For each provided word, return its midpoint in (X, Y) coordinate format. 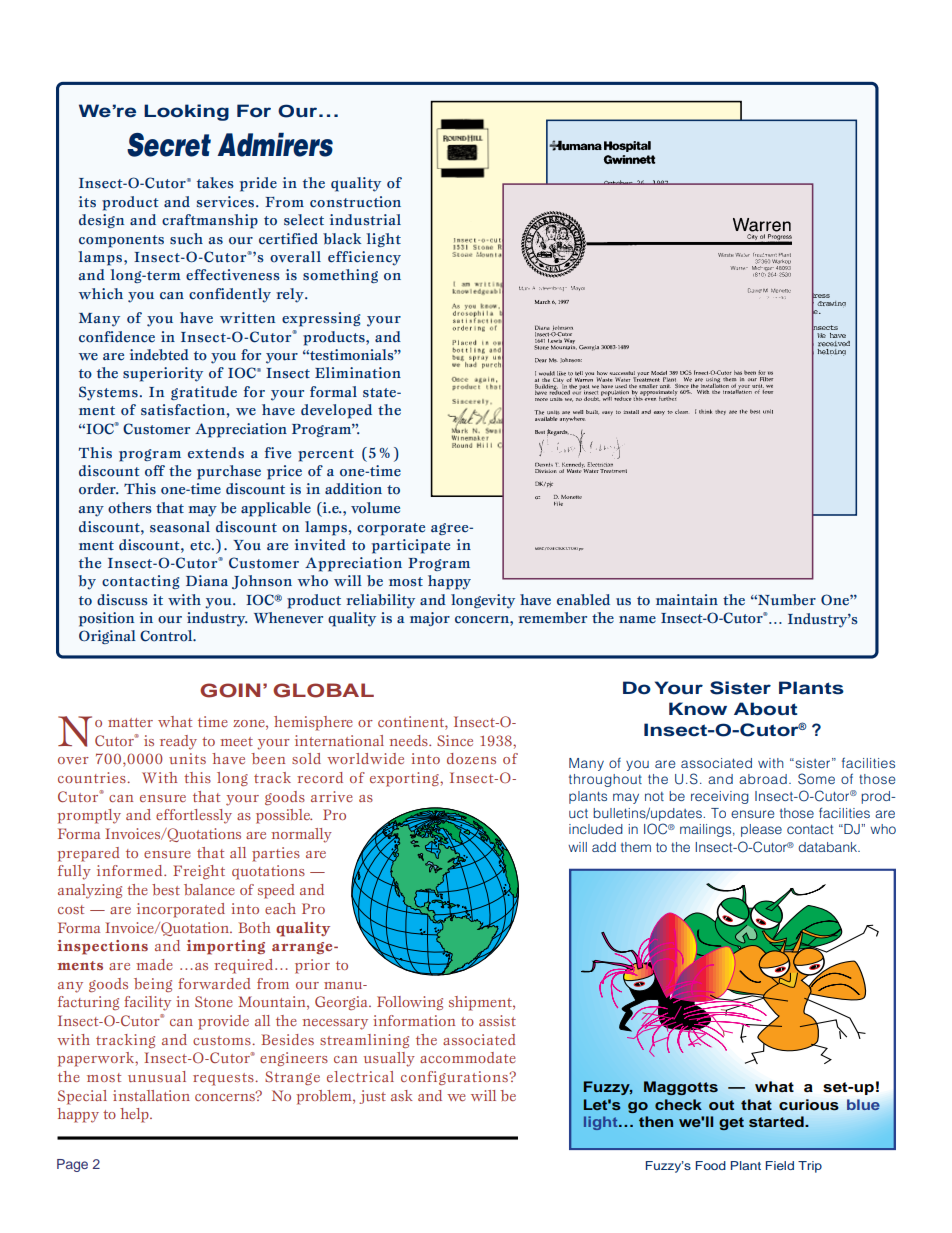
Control (167, 636)
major (430, 619)
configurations (455, 1078)
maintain (687, 600)
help (135, 1115)
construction (355, 202)
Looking (186, 112)
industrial (365, 220)
